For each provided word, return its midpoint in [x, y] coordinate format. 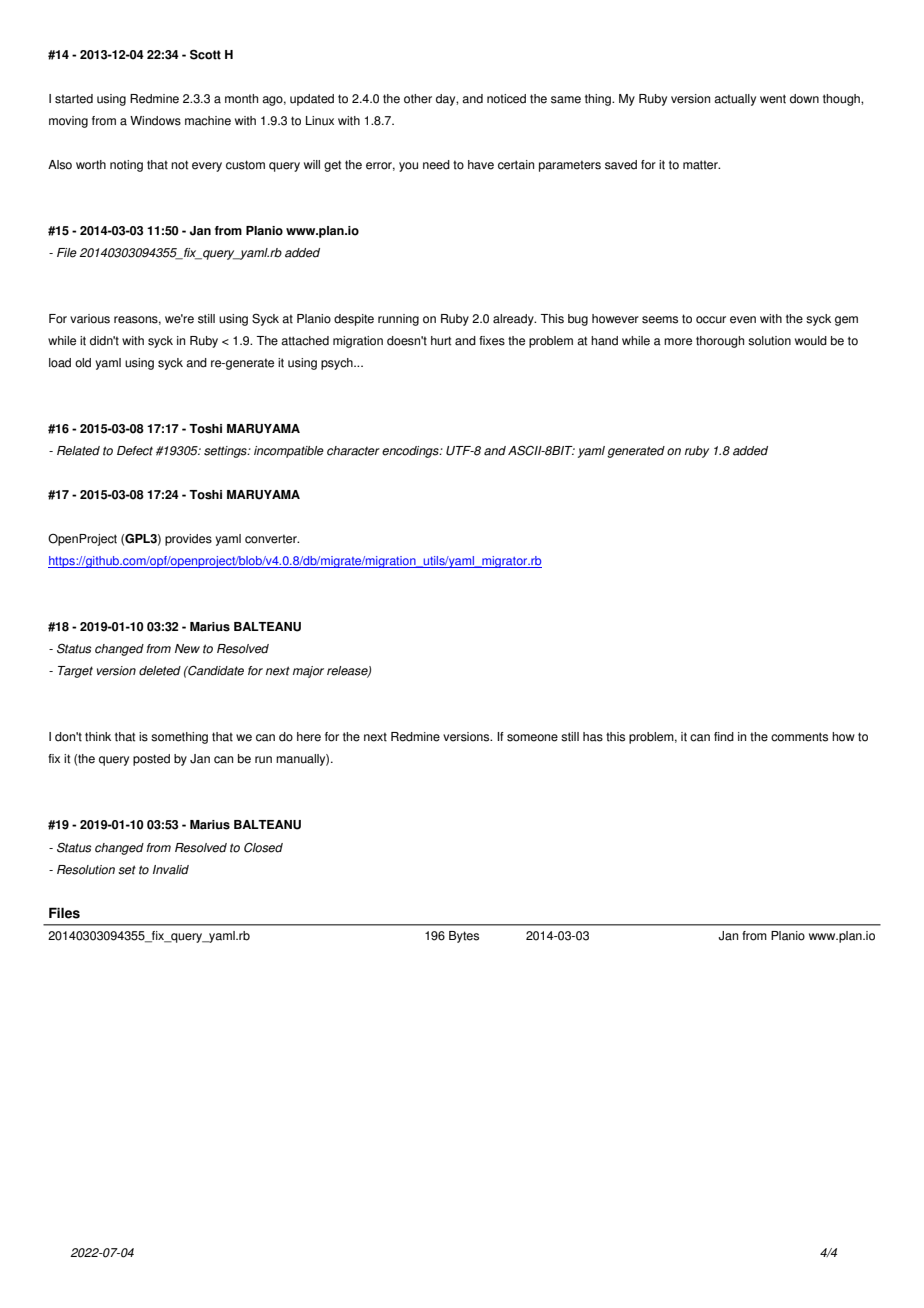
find [724, 737]
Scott [205, 54]
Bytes [464, 937]
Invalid [171, 870]
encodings [411, 452]
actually [735, 100]
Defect [135, 451]
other [418, 99]
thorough [720, 342]
